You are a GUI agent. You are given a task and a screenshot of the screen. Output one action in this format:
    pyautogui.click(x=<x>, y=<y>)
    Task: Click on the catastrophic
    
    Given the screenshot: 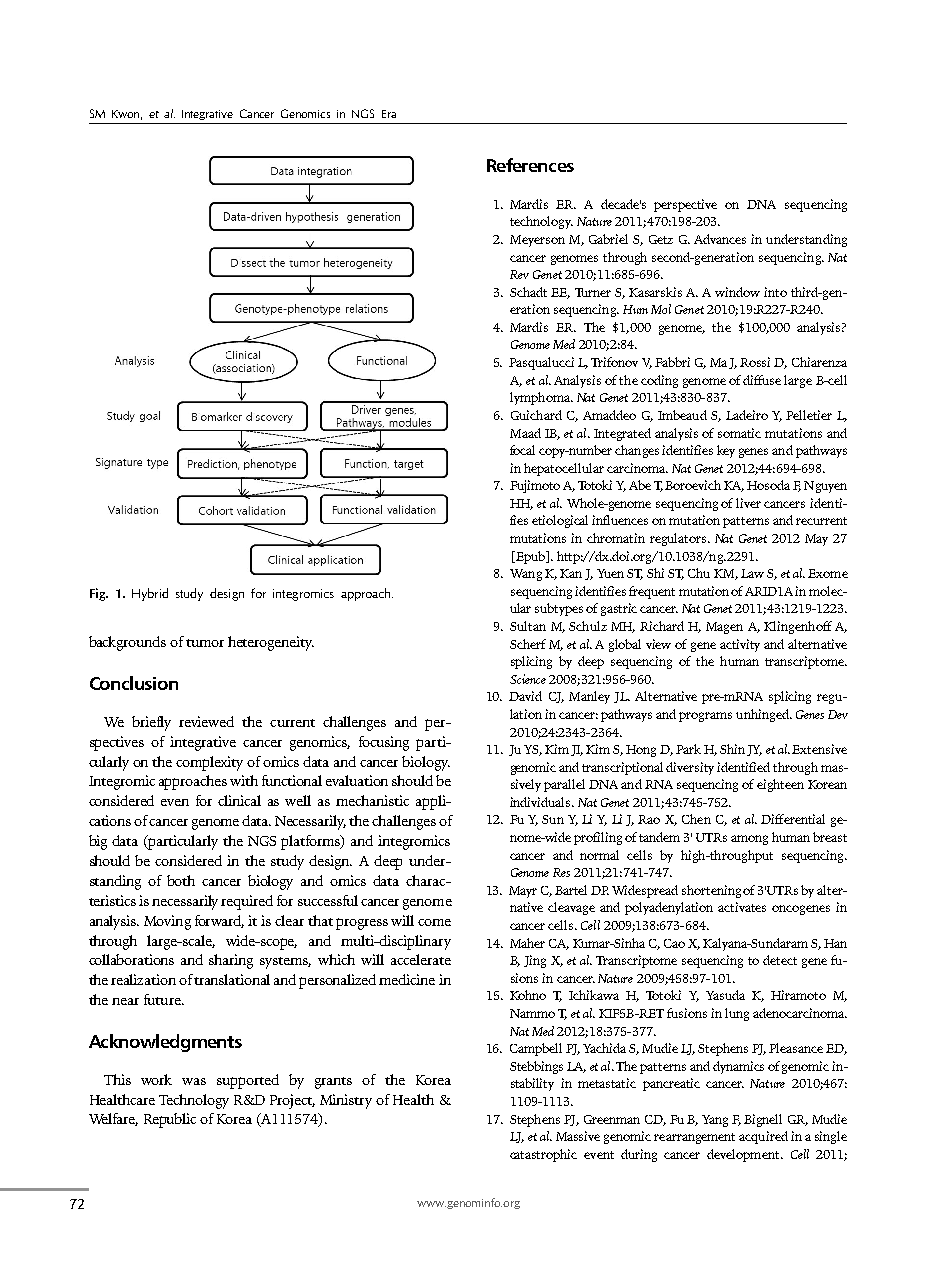 What is the action you would take?
    pyautogui.click(x=543, y=1155)
